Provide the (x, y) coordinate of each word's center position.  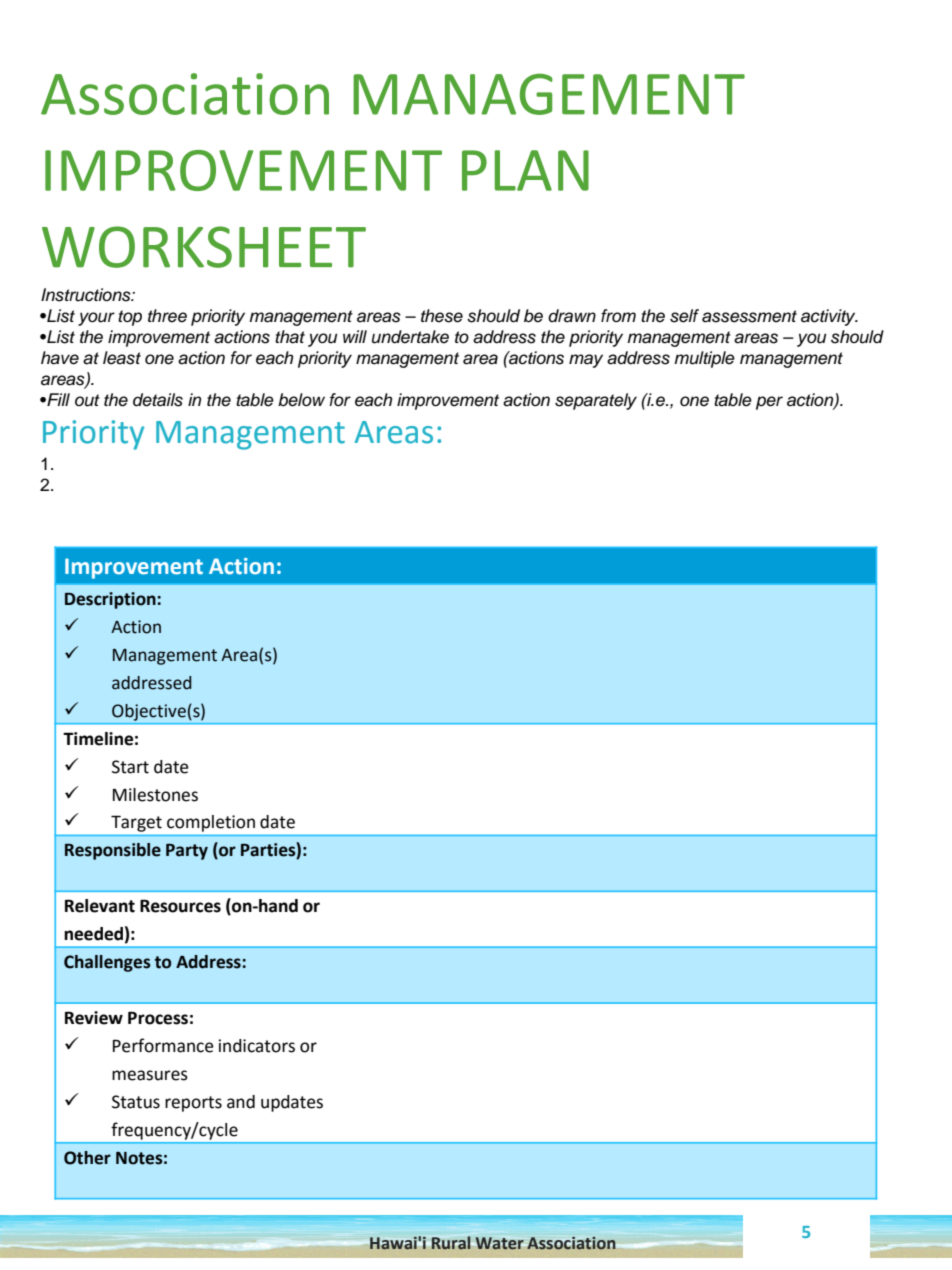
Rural (451, 1243)
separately (596, 401)
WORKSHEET (204, 247)
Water (500, 1243)
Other (87, 1158)
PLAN (525, 170)
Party (187, 852)
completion (211, 823)
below (301, 400)
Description (111, 600)
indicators (257, 1046)
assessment (749, 316)
